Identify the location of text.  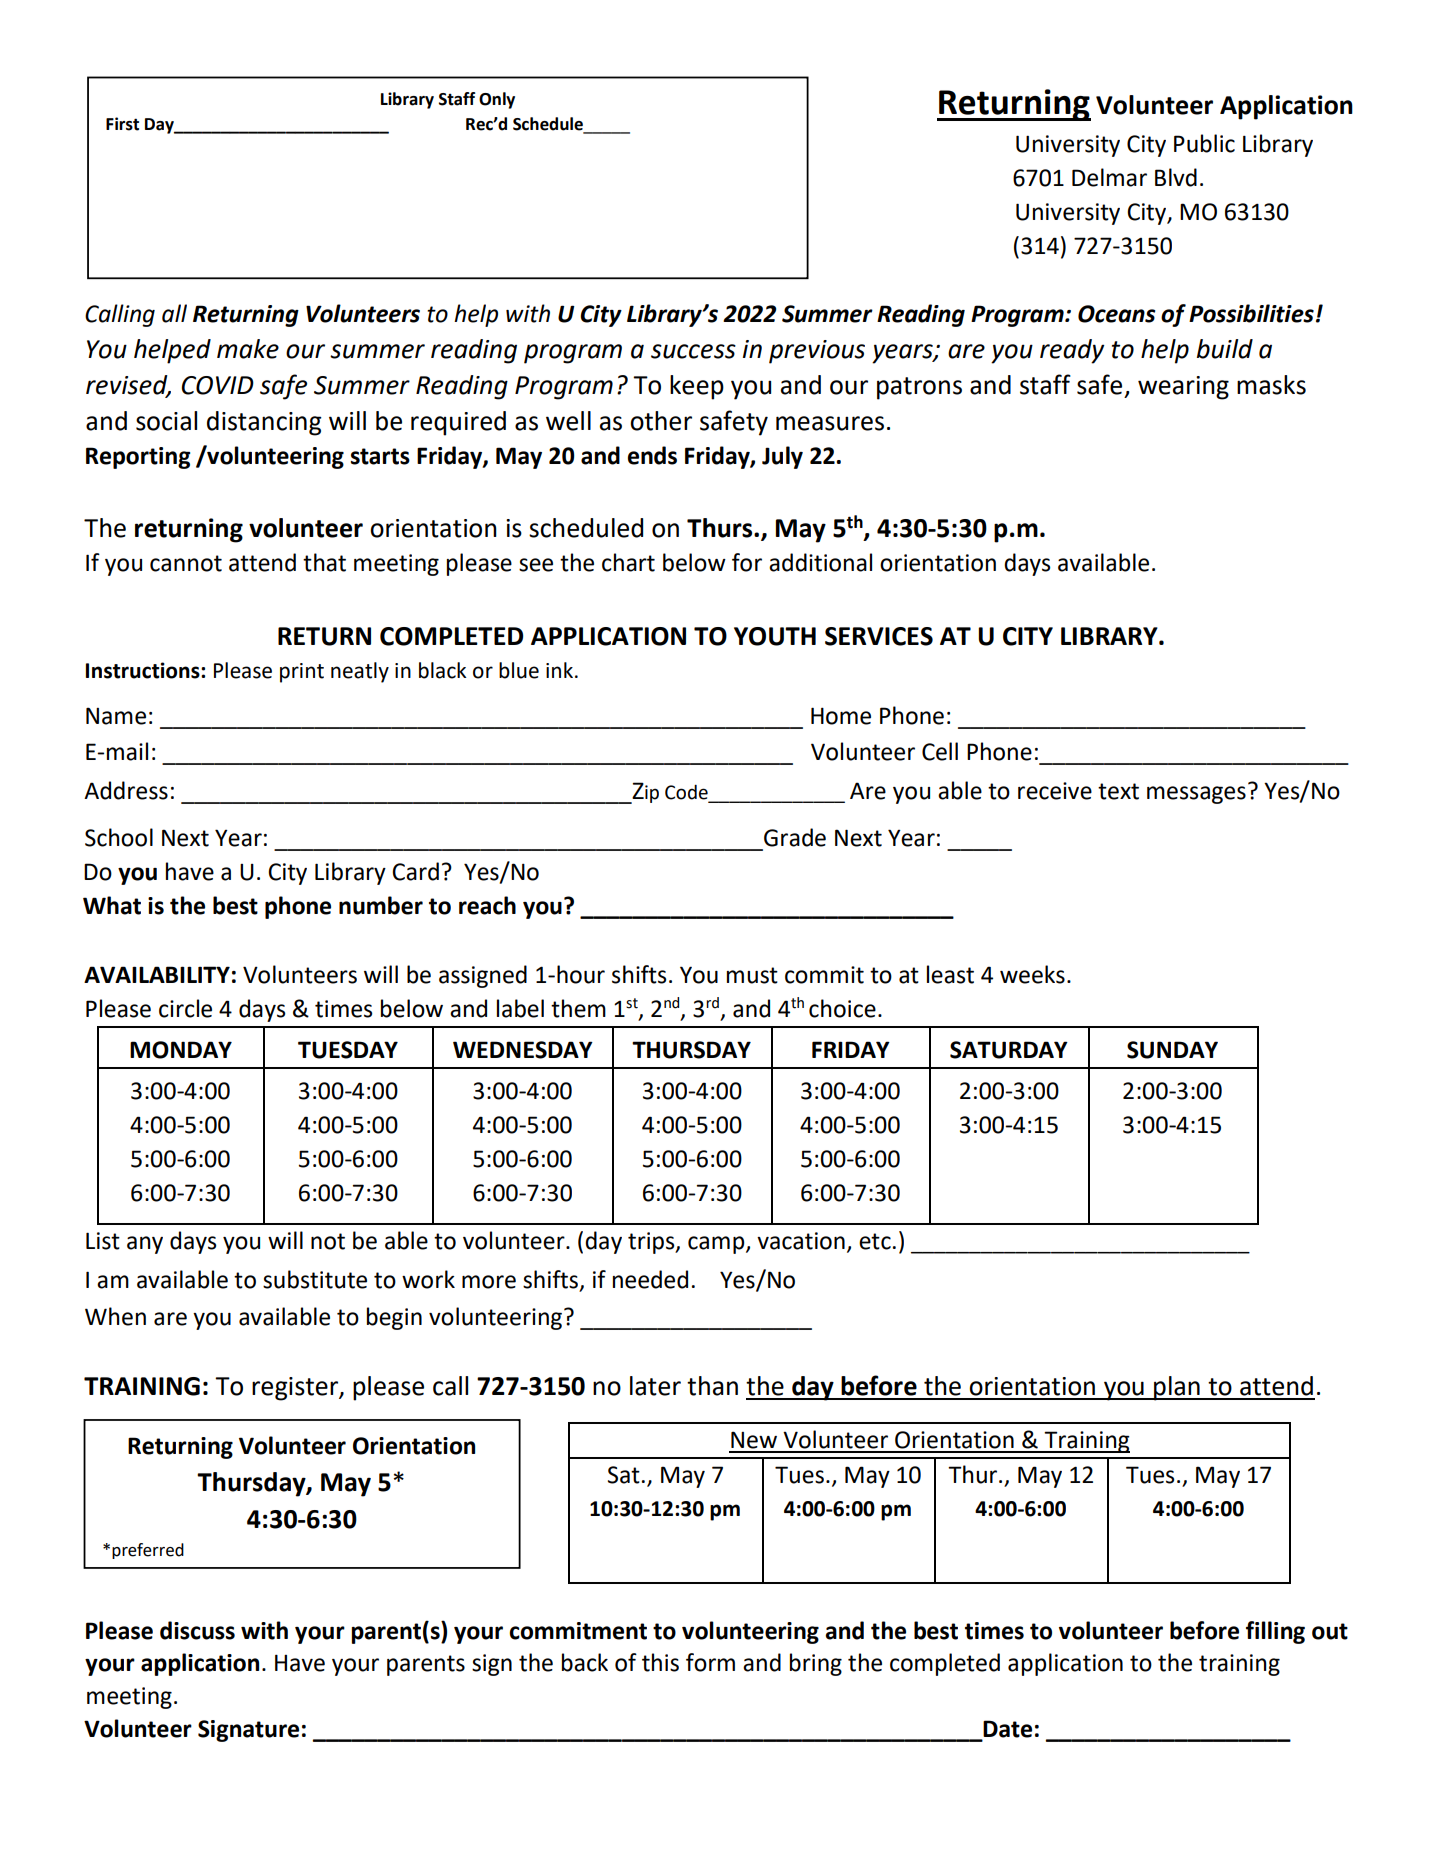
(1118, 791).
